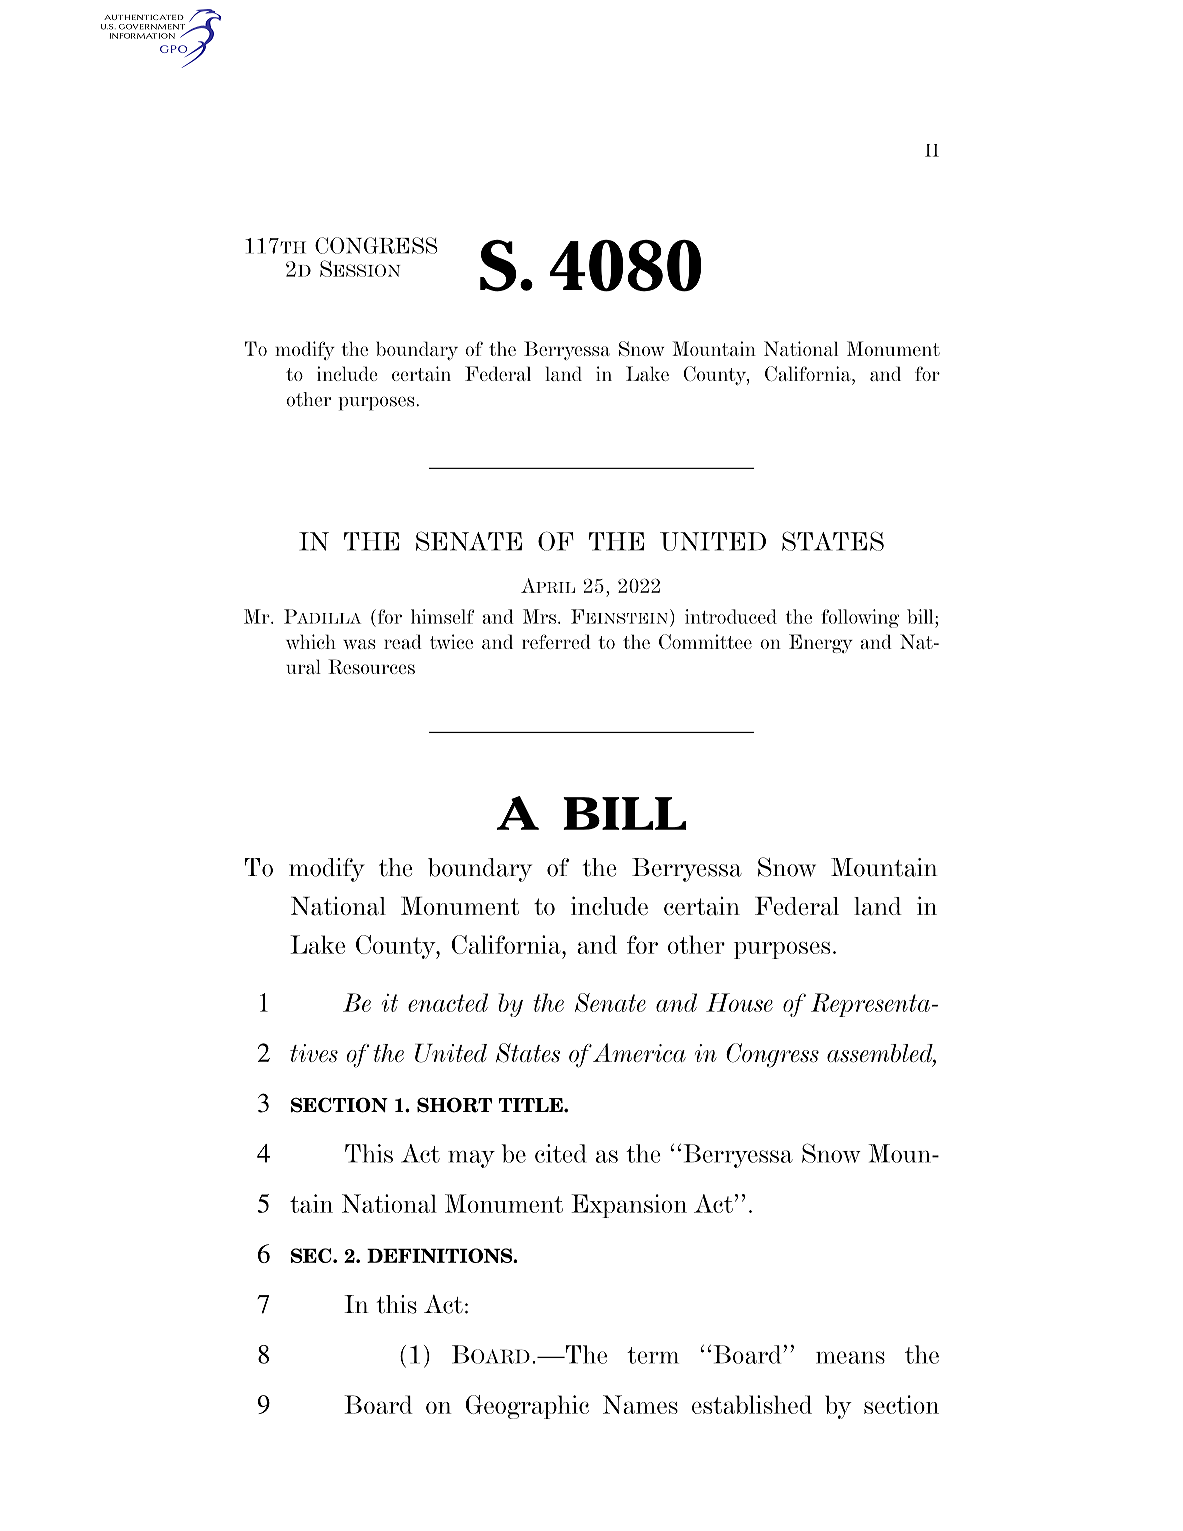  I want to click on means, so click(850, 1357).
